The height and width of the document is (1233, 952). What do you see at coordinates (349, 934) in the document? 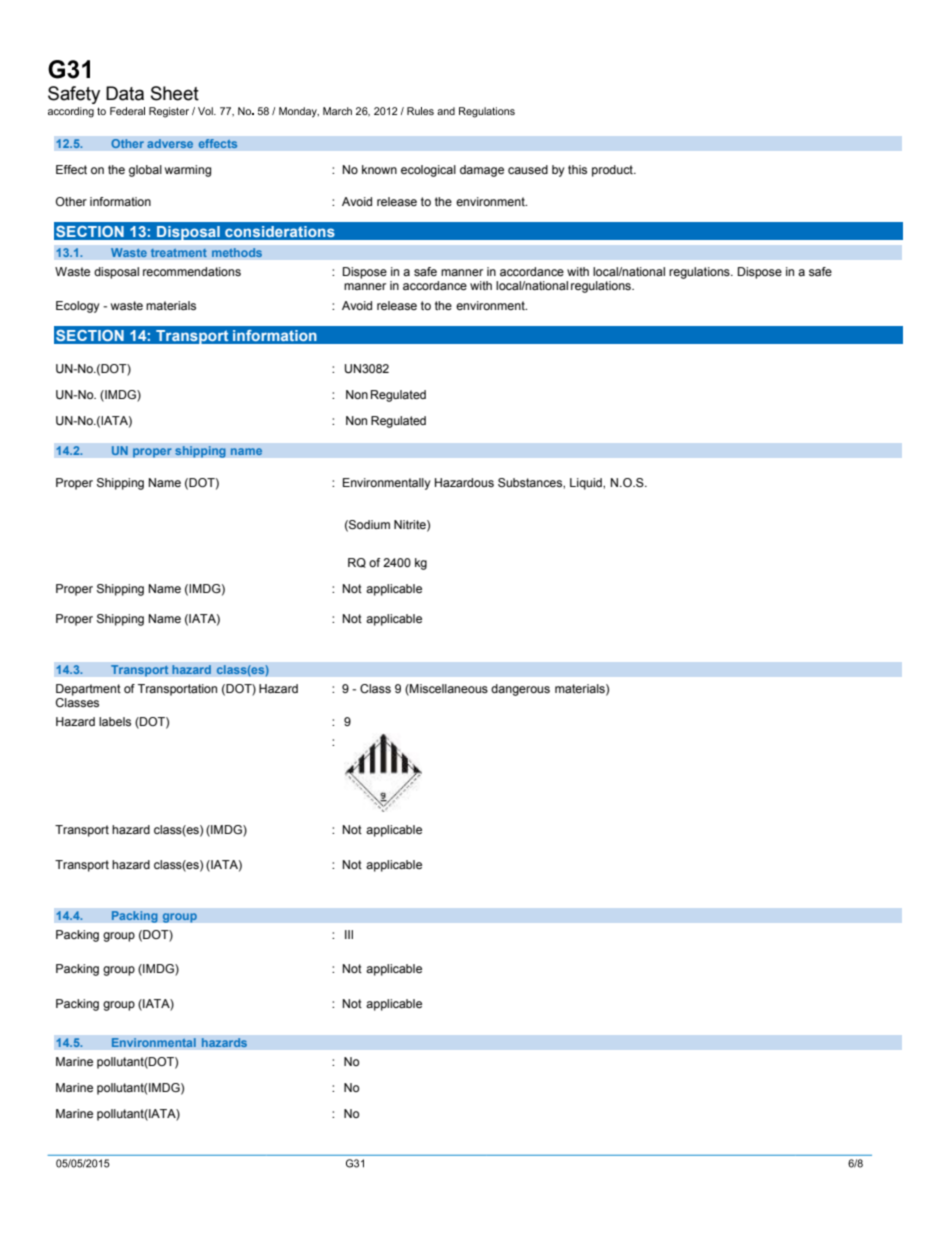
I see `III` at bounding box center [349, 934].
